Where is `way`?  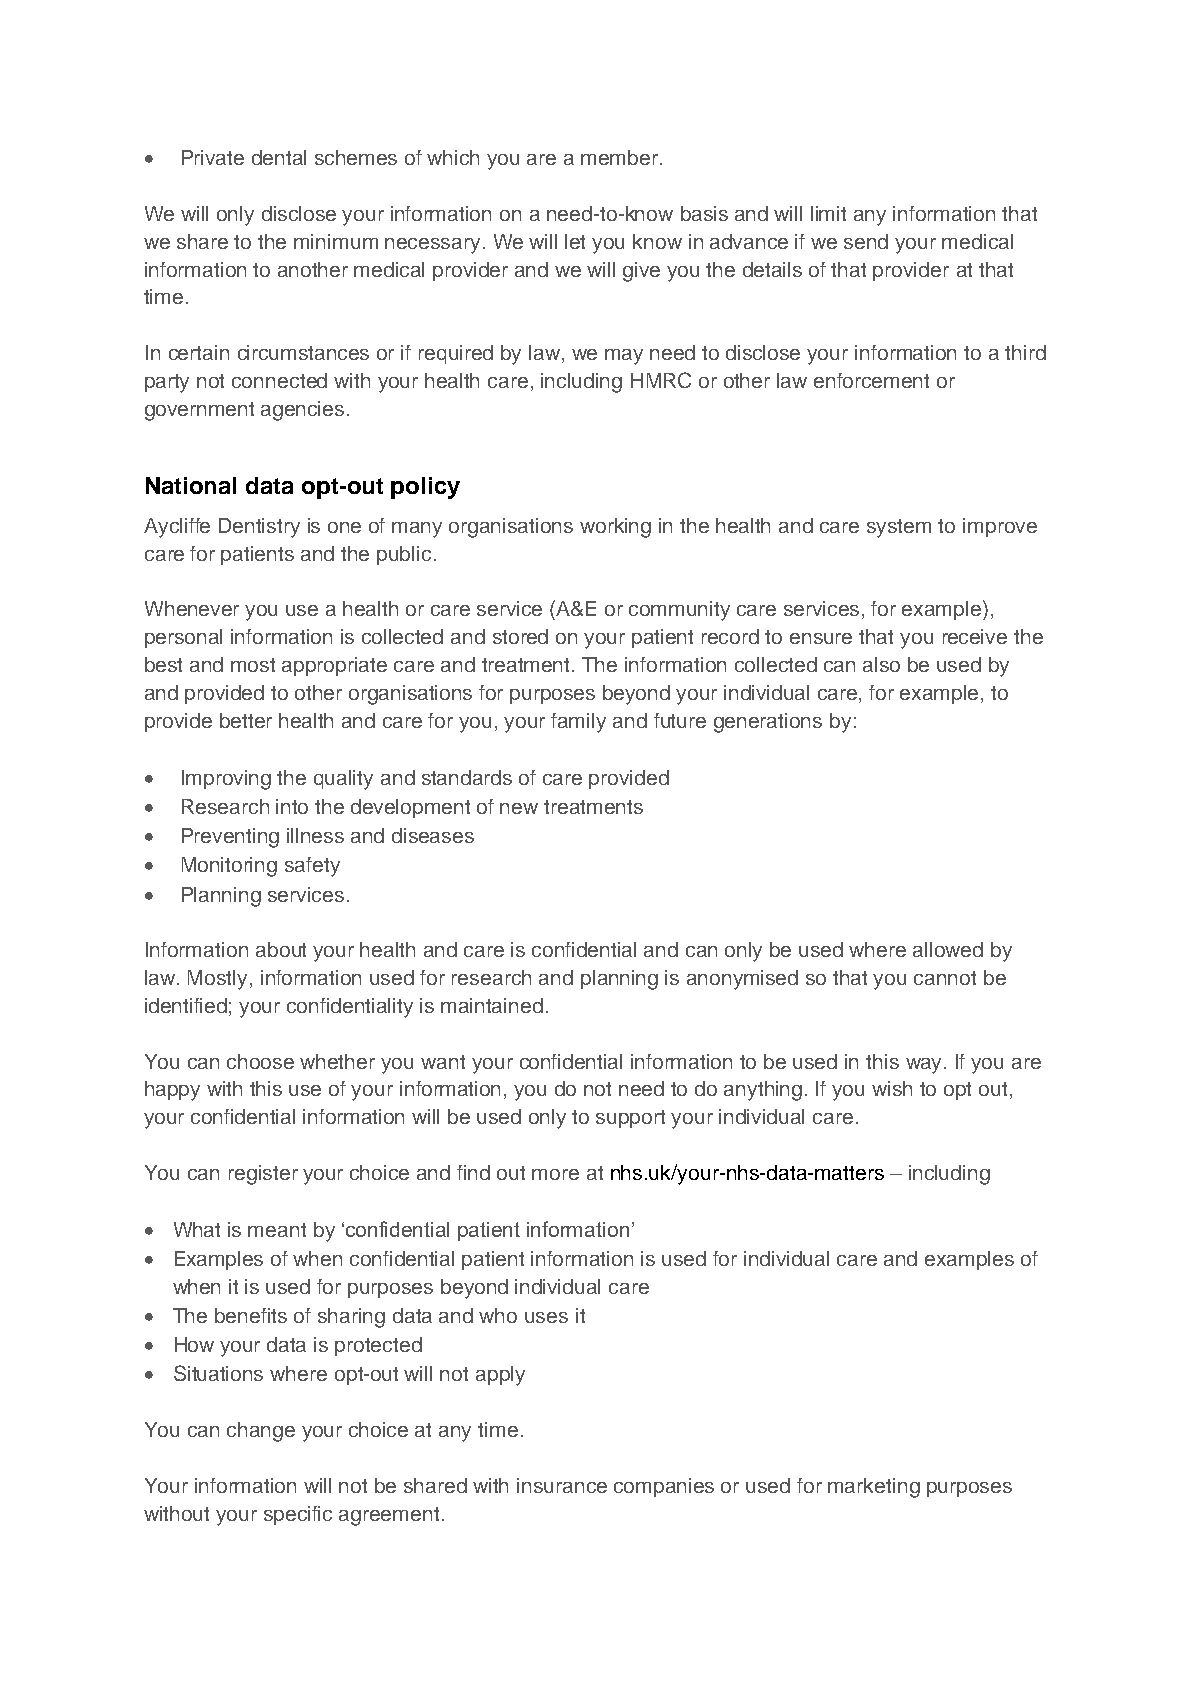
way is located at coordinates (925, 1066).
